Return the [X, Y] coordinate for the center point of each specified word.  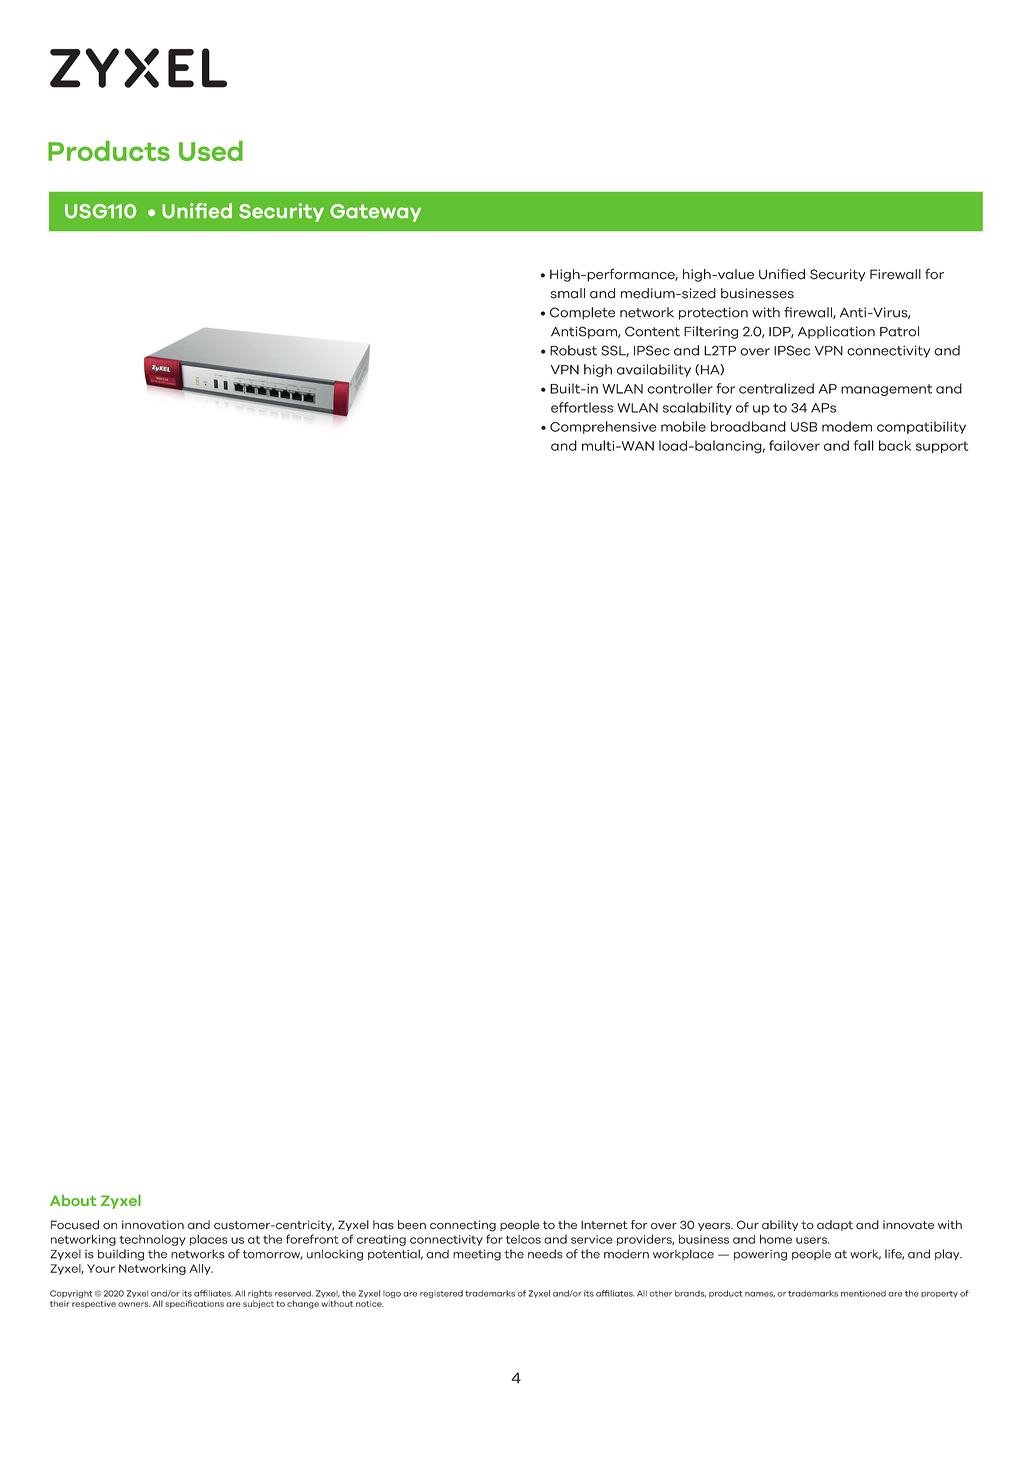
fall [864, 445]
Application [836, 332]
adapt [835, 1225]
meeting [477, 1255]
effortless [582, 407]
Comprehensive [603, 427]
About [73, 1200]
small [568, 293]
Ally [201, 1269]
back [895, 445]
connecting [463, 1226]
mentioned [863, 1293]
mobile [683, 426]
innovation [153, 1225]
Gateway [375, 213]
